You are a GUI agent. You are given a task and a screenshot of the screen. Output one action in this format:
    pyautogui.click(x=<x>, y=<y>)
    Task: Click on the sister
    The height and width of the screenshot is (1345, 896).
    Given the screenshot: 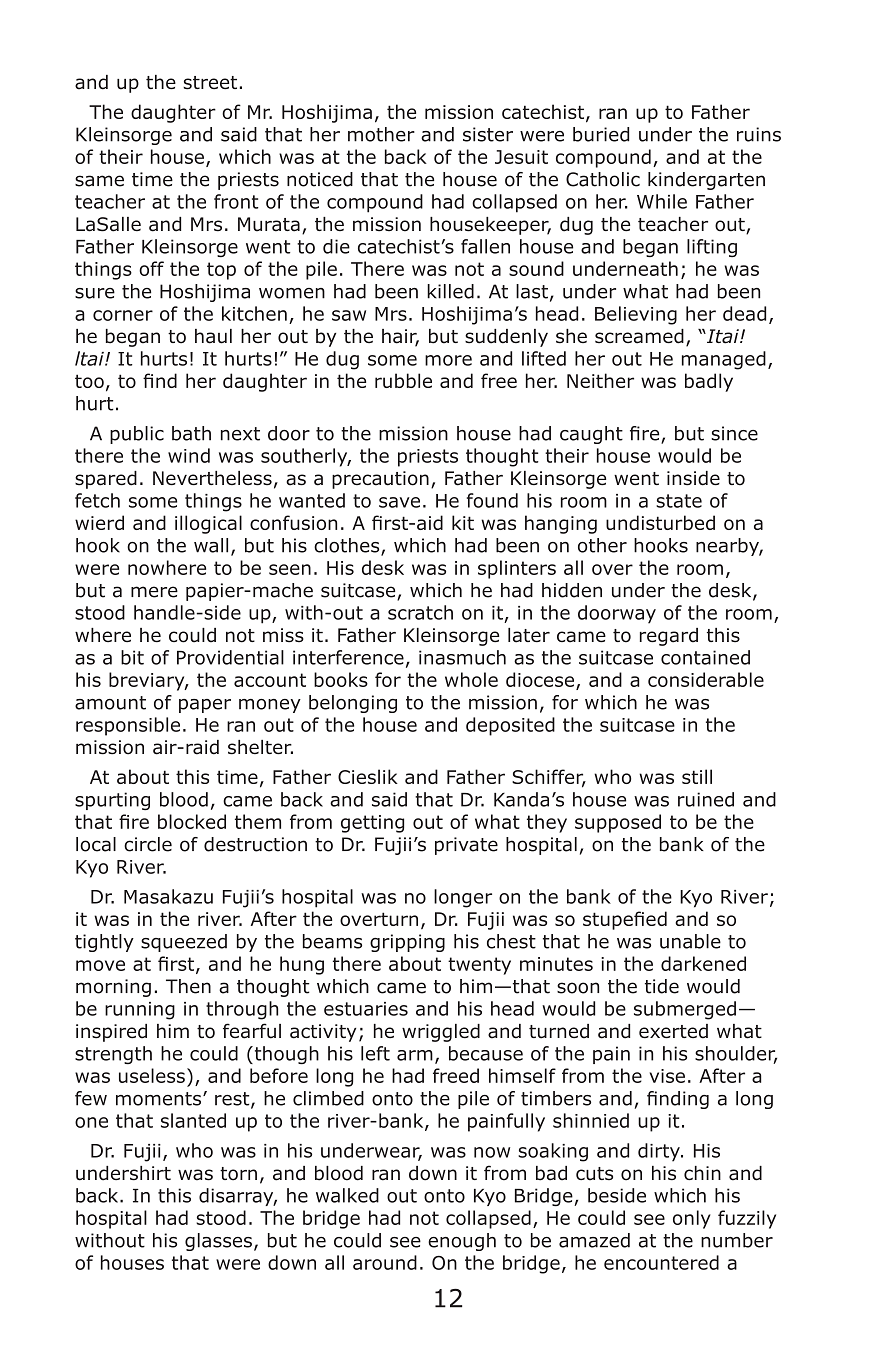 What is the action you would take?
    pyautogui.click(x=488, y=134)
